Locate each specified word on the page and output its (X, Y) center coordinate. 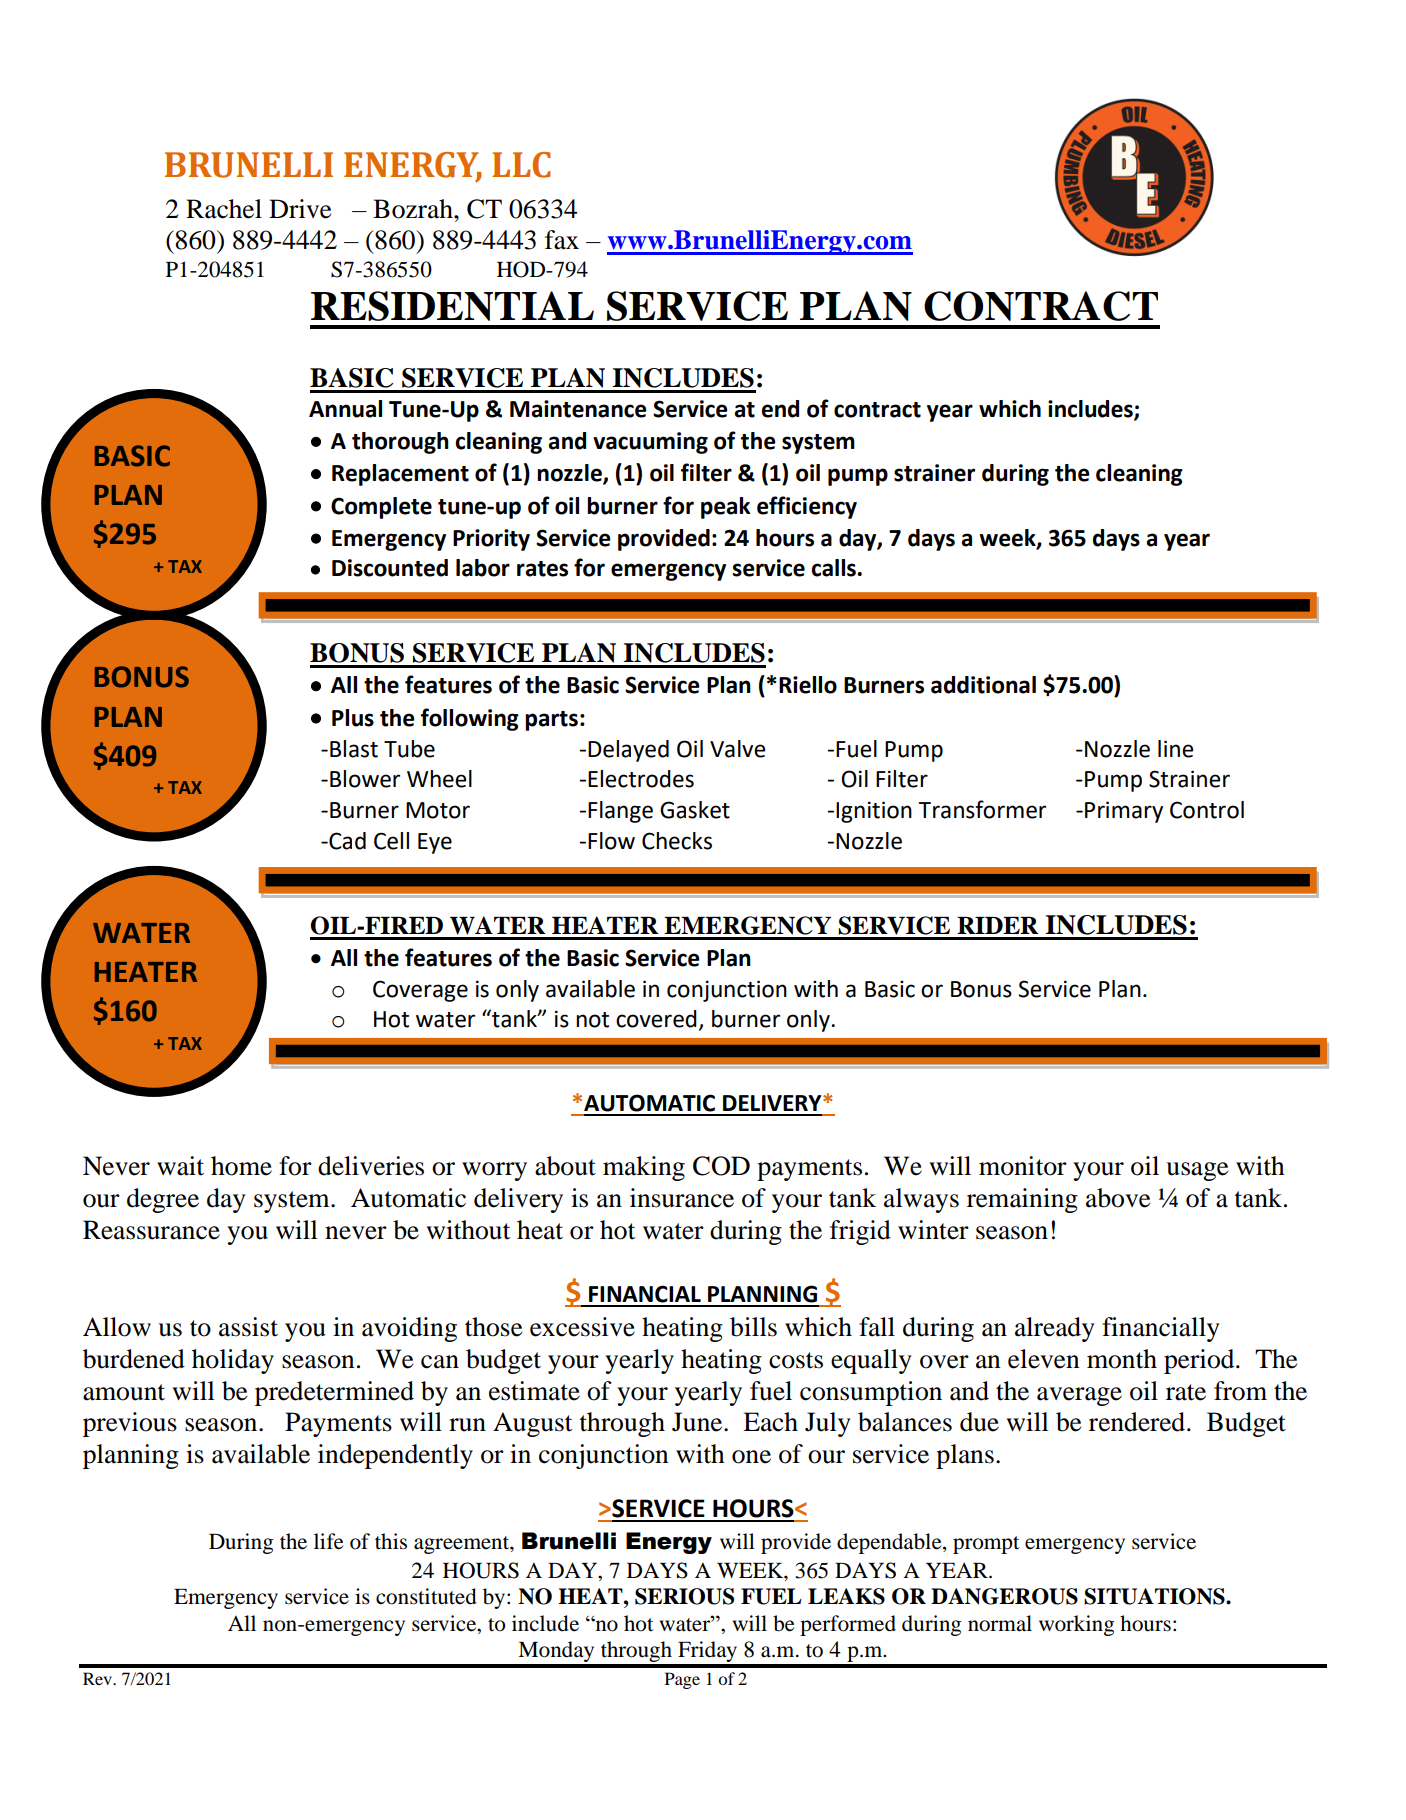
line (1175, 749)
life (329, 1541)
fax (562, 240)
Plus (353, 718)
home (241, 1166)
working (1076, 1625)
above (1118, 1198)
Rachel (224, 209)
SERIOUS (684, 1596)
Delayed (628, 751)
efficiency (807, 507)
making (644, 1168)
